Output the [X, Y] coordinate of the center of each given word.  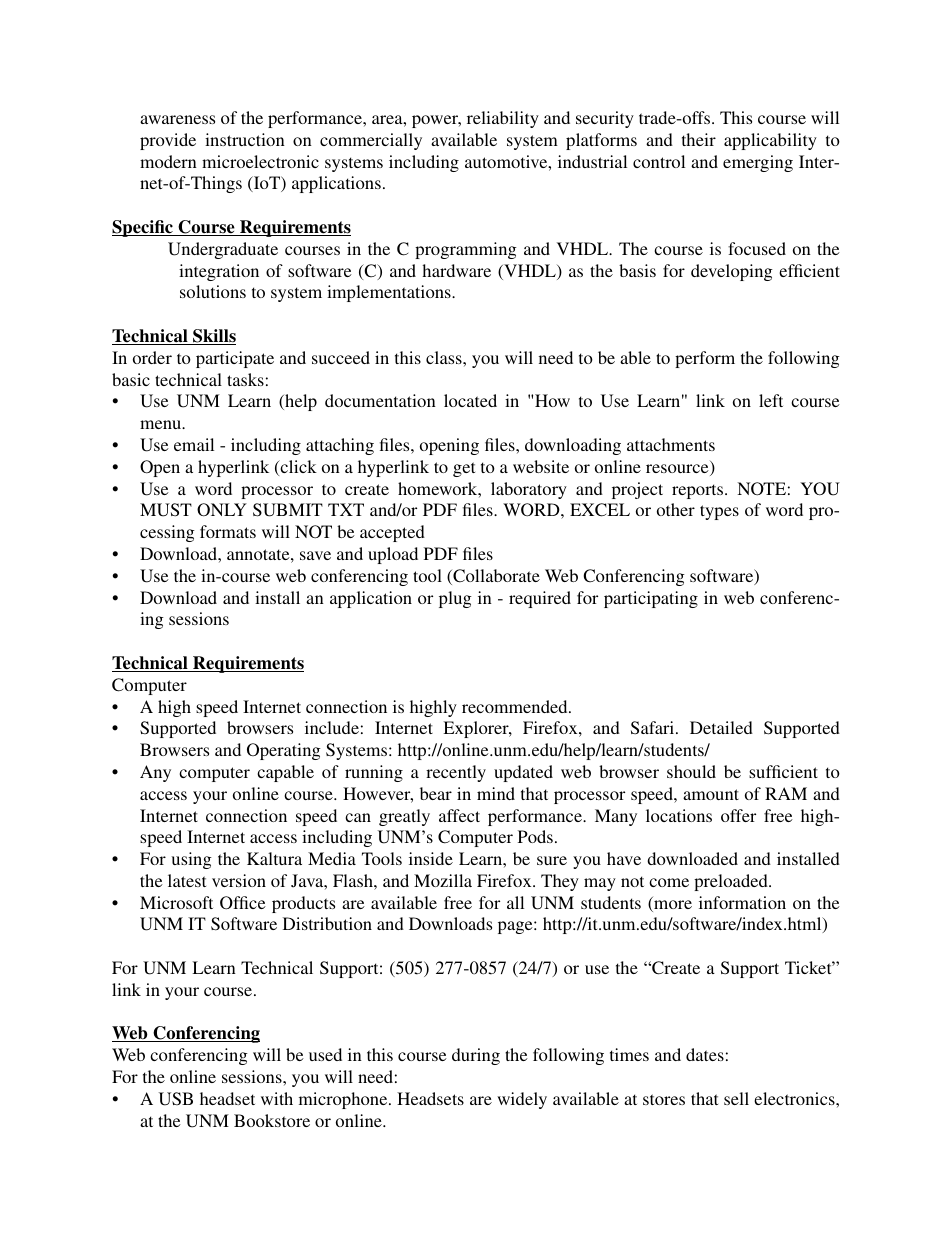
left [771, 400]
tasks [245, 379]
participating [651, 599]
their [699, 139]
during [476, 1056]
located [470, 400]
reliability [503, 119]
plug [455, 599]
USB [176, 1099]
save [315, 555]
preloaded [732, 882]
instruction [245, 139]
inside [431, 858]
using [191, 860]
